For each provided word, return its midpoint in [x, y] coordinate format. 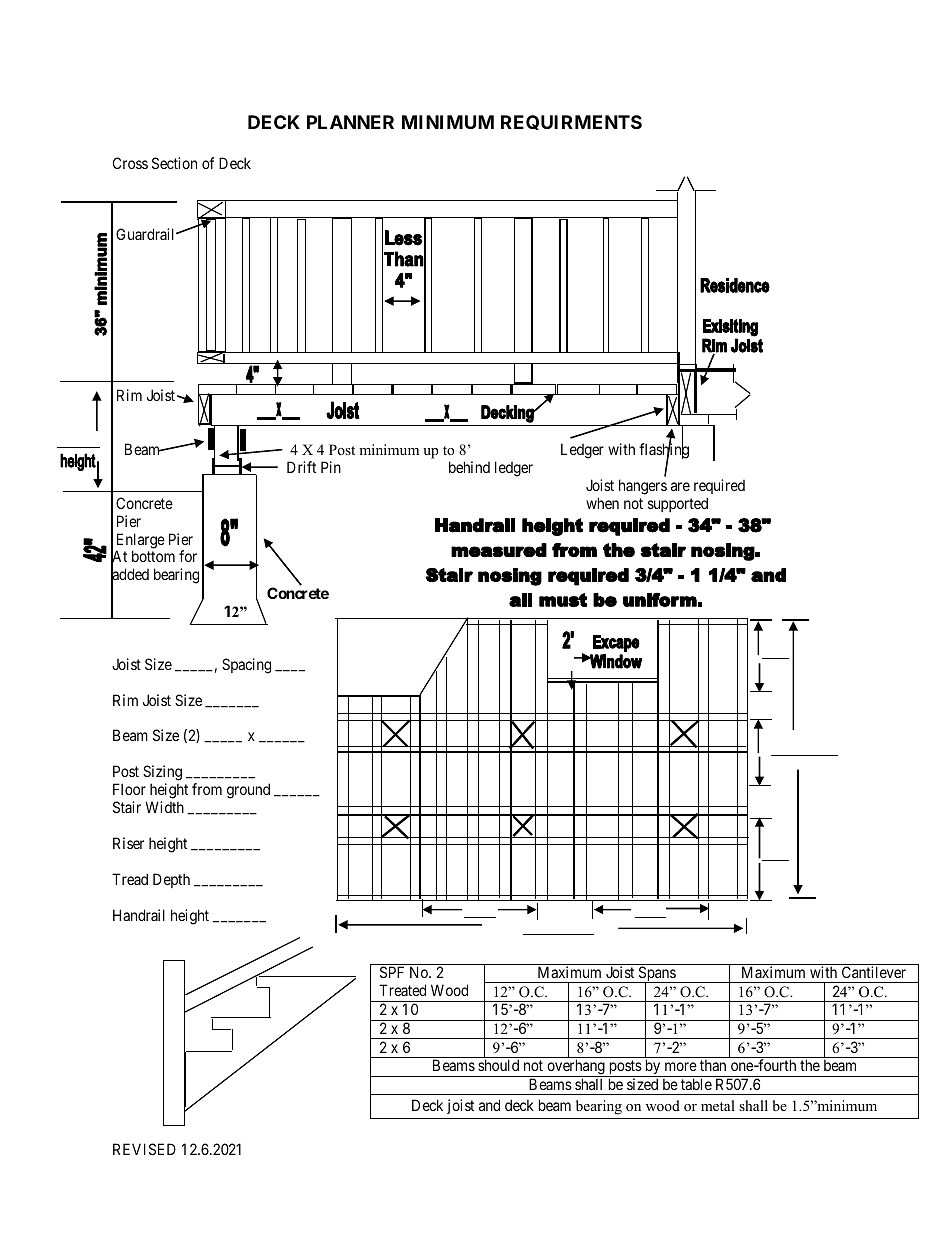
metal [718, 1105]
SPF [392, 972]
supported [678, 504]
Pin [331, 467]
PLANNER [350, 122]
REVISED [144, 1149]
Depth [171, 880]
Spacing [246, 666]
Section [174, 163]
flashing [664, 451]
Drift [301, 467]
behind [469, 467]
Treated [402, 990]
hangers [643, 487]
